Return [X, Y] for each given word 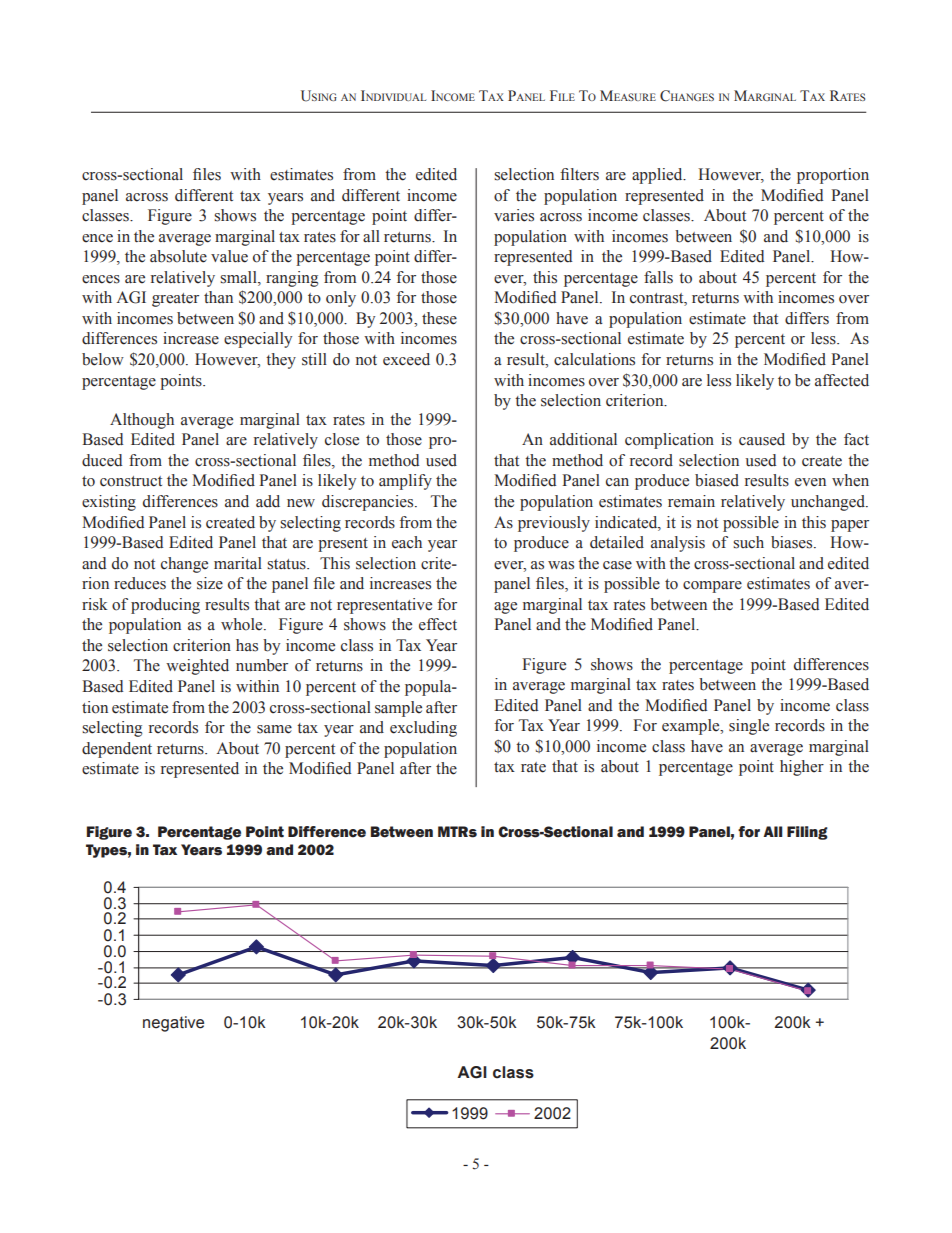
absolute [178, 256]
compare [712, 587]
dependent [117, 750]
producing [165, 606]
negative [173, 1024]
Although [142, 421]
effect [438, 624]
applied [658, 176]
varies [514, 215]
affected [842, 380]
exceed [406, 359]
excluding [423, 729]
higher [802, 768]
